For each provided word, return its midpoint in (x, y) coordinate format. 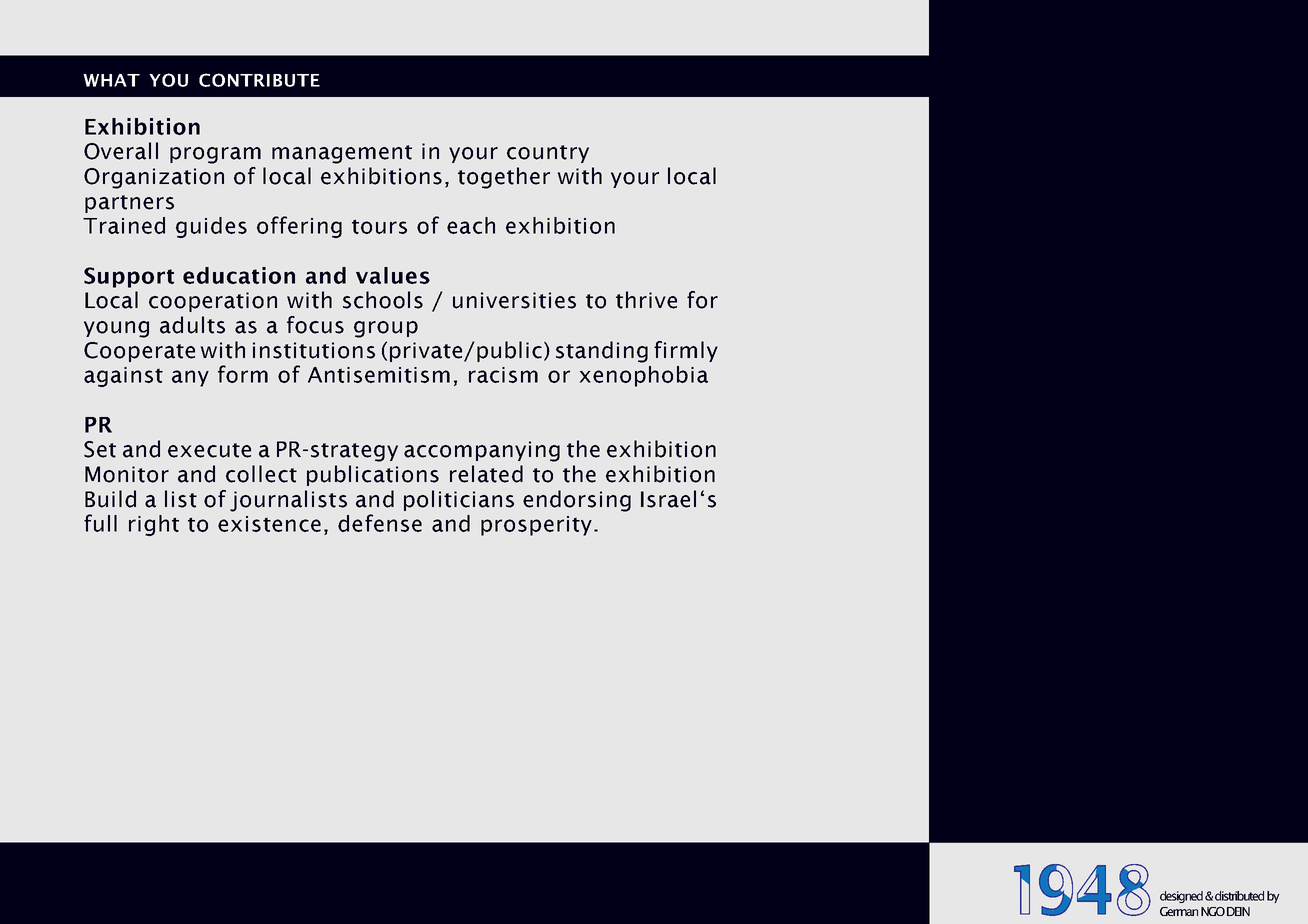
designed (1181, 897)
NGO (1213, 911)
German (1179, 911)
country (548, 154)
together (504, 178)
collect (261, 474)
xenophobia (643, 376)
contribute (259, 80)
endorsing (577, 501)
